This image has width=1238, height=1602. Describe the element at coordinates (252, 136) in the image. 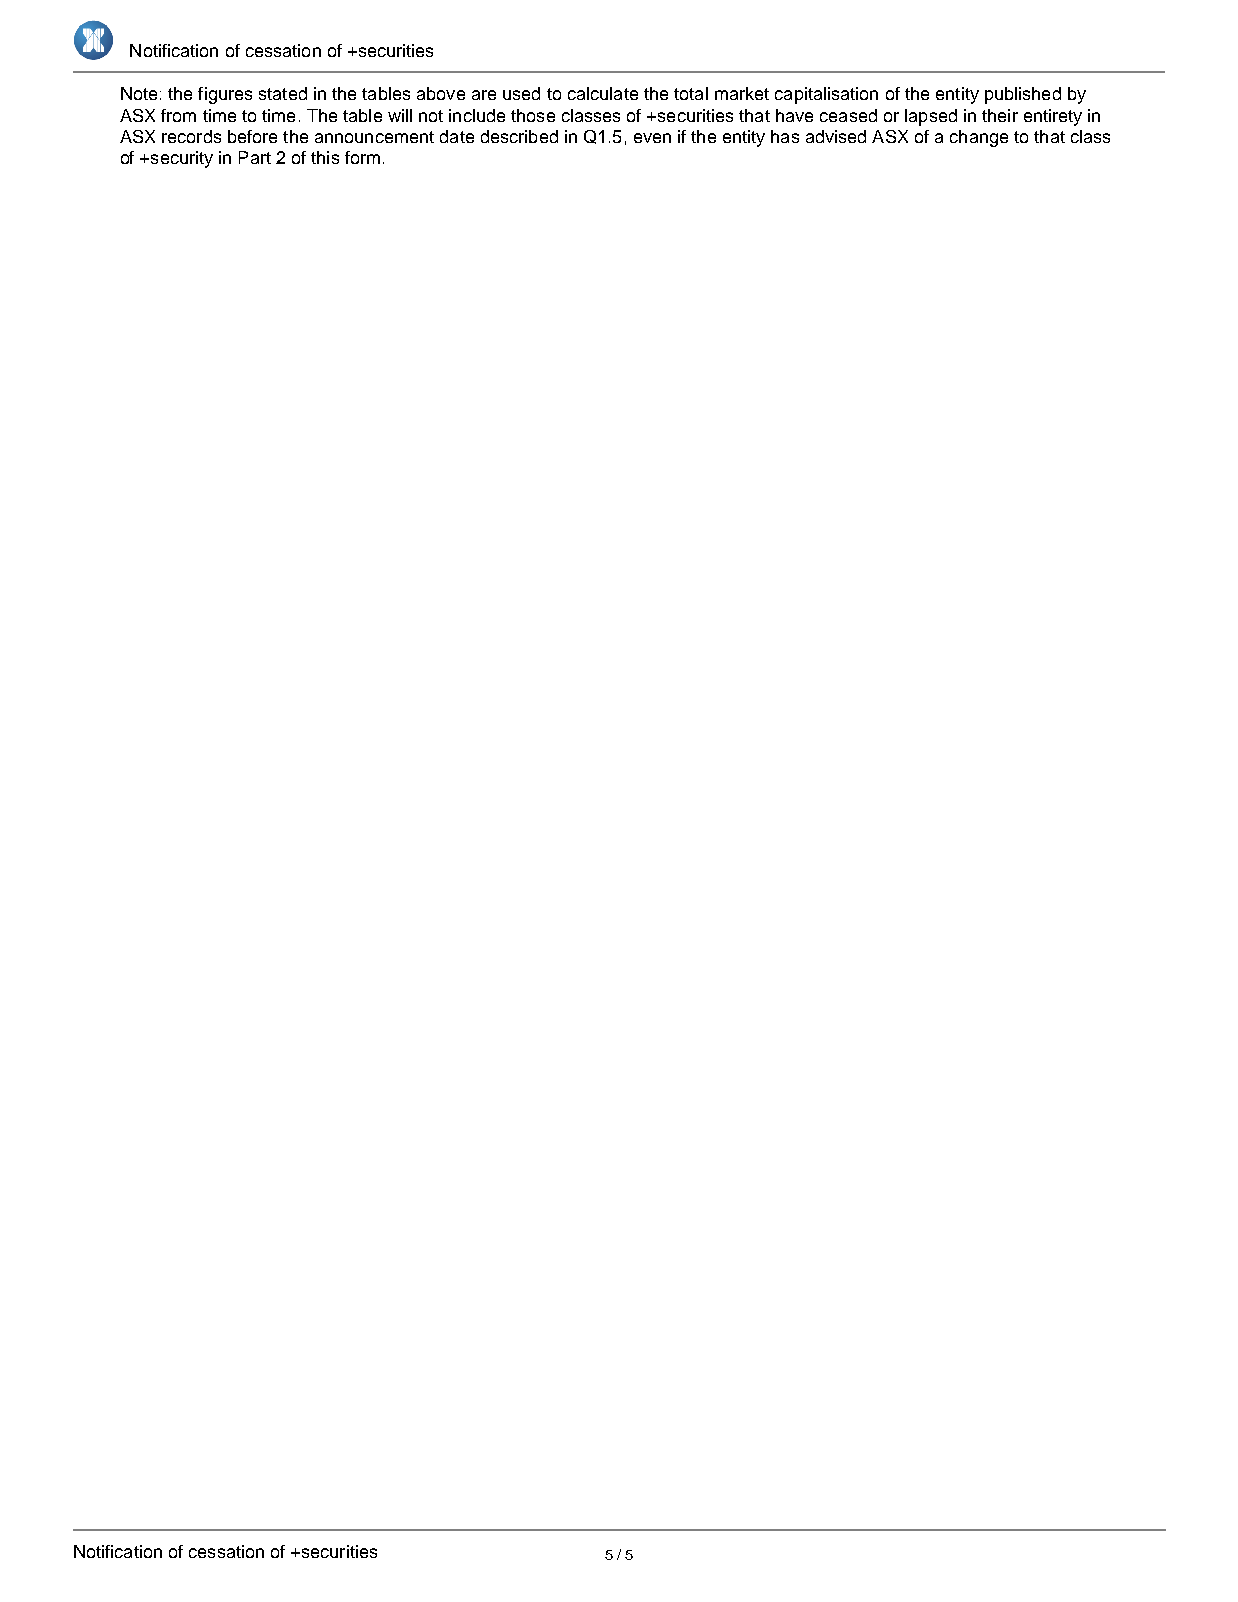

I see `before` at that location.
